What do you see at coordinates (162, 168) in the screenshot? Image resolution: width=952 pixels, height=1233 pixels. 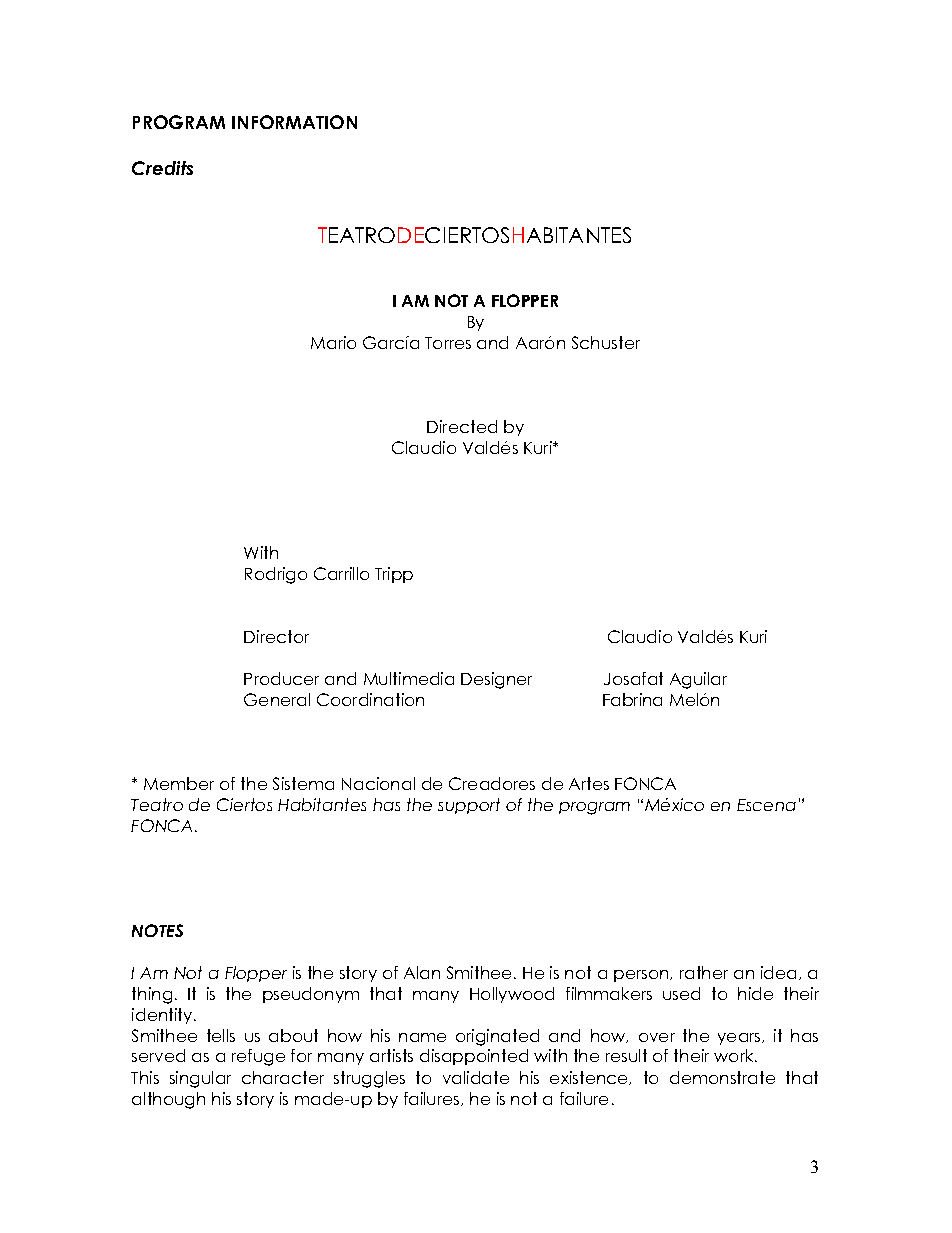 I see `Credits` at bounding box center [162, 168].
